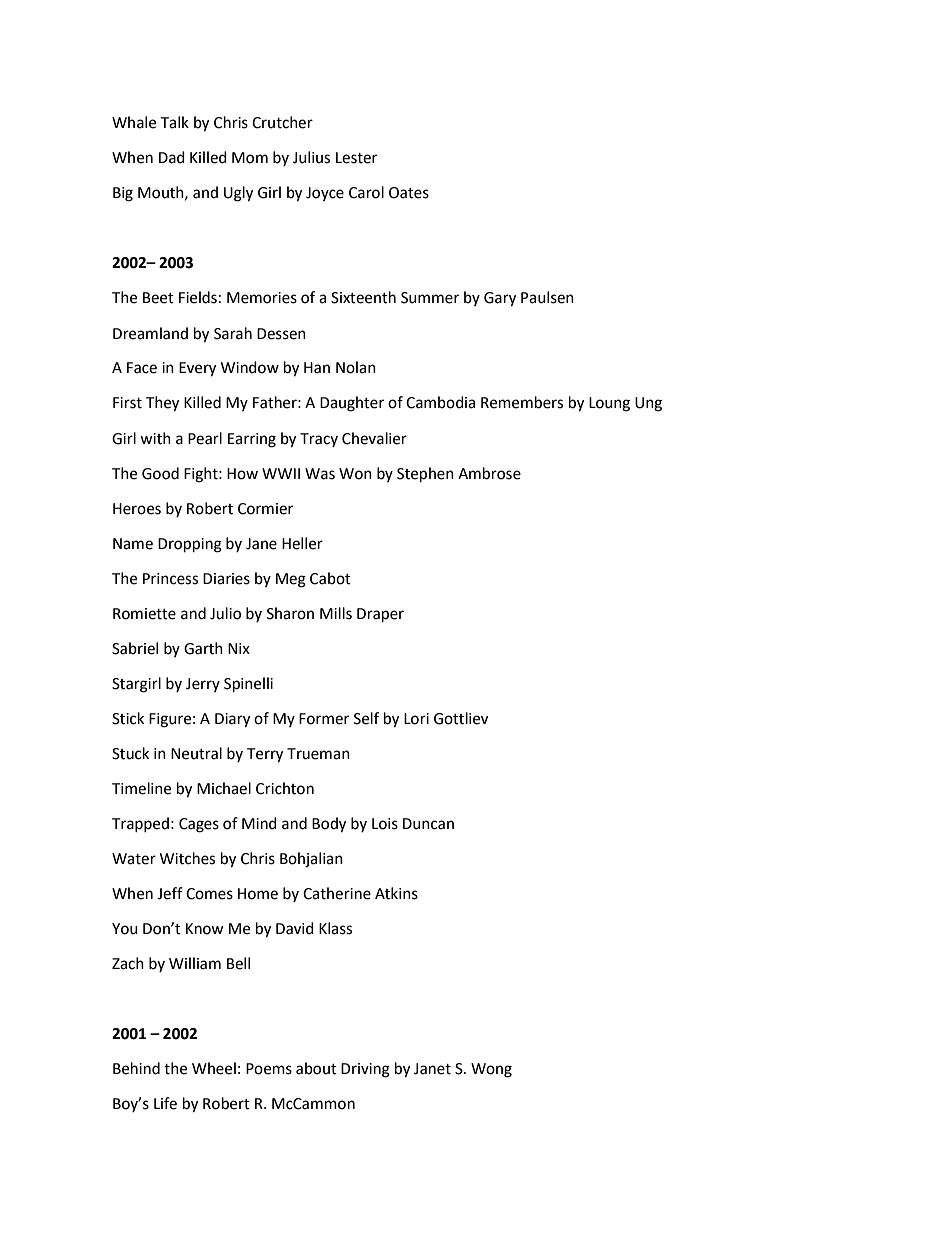 The height and width of the image is (1233, 952). I want to click on Life, so click(165, 1103).
